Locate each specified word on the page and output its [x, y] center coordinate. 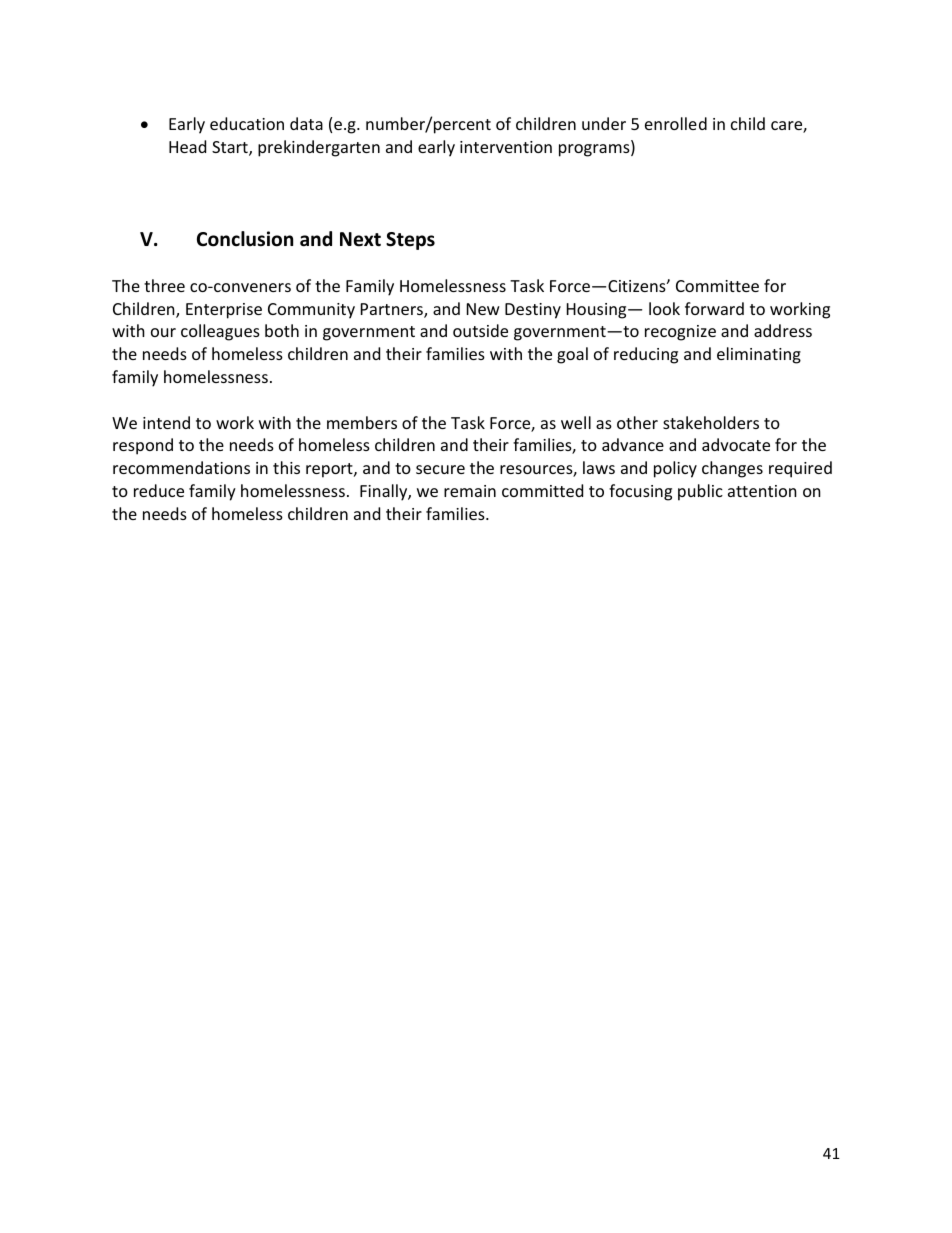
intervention [506, 147]
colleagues [220, 332]
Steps [410, 241]
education [247, 123]
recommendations [181, 467]
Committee [717, 286]
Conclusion [245, 239]
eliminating [759, 355]
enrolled [676, 123]
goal [572, 355]
